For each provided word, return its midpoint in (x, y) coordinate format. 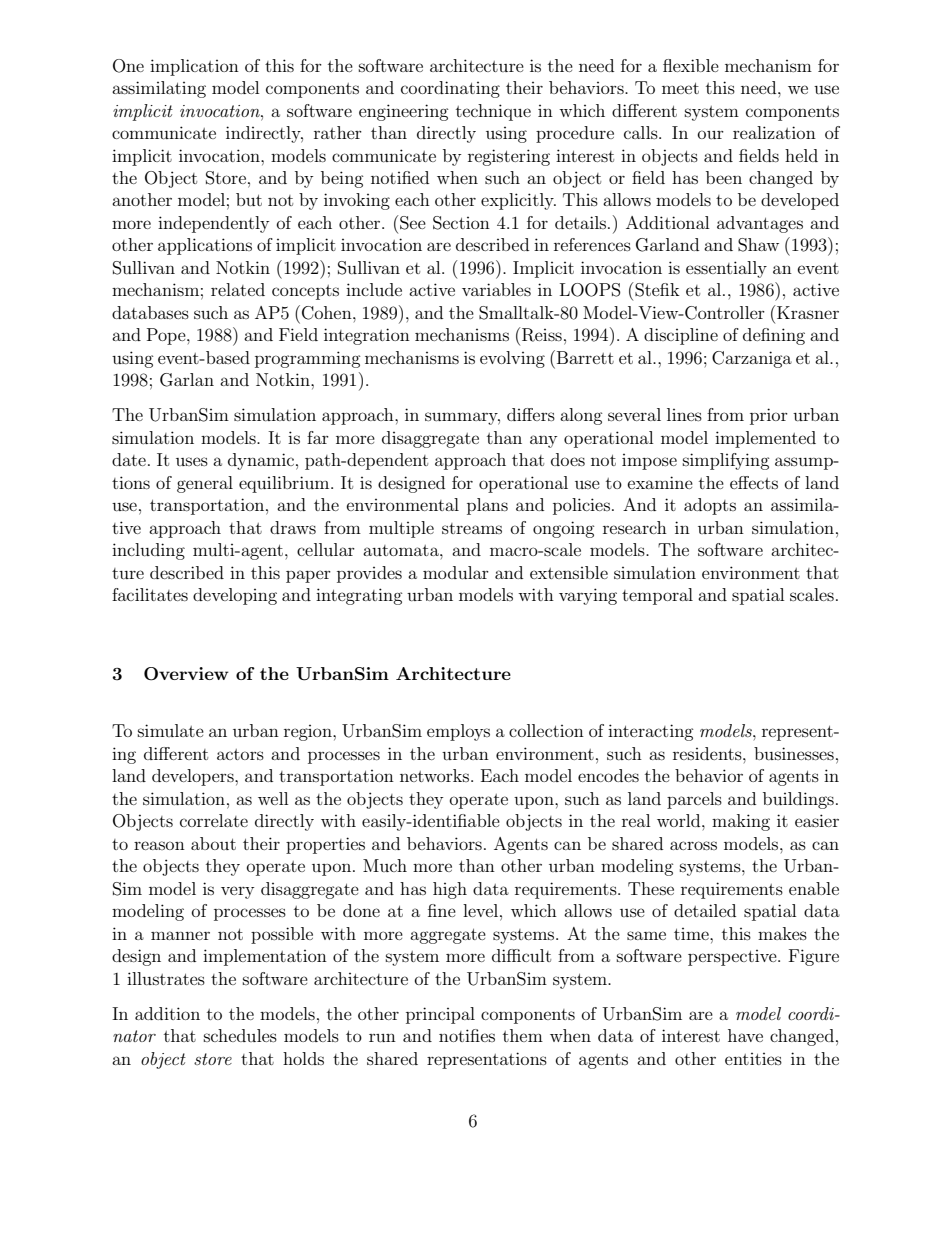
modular (456, 572)
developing (235, 596)
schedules (240, 1035)
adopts (710, 506)
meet (680, 88)
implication (194, 67)
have (745, 1035)
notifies (467, 1035)
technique (493, 112)
